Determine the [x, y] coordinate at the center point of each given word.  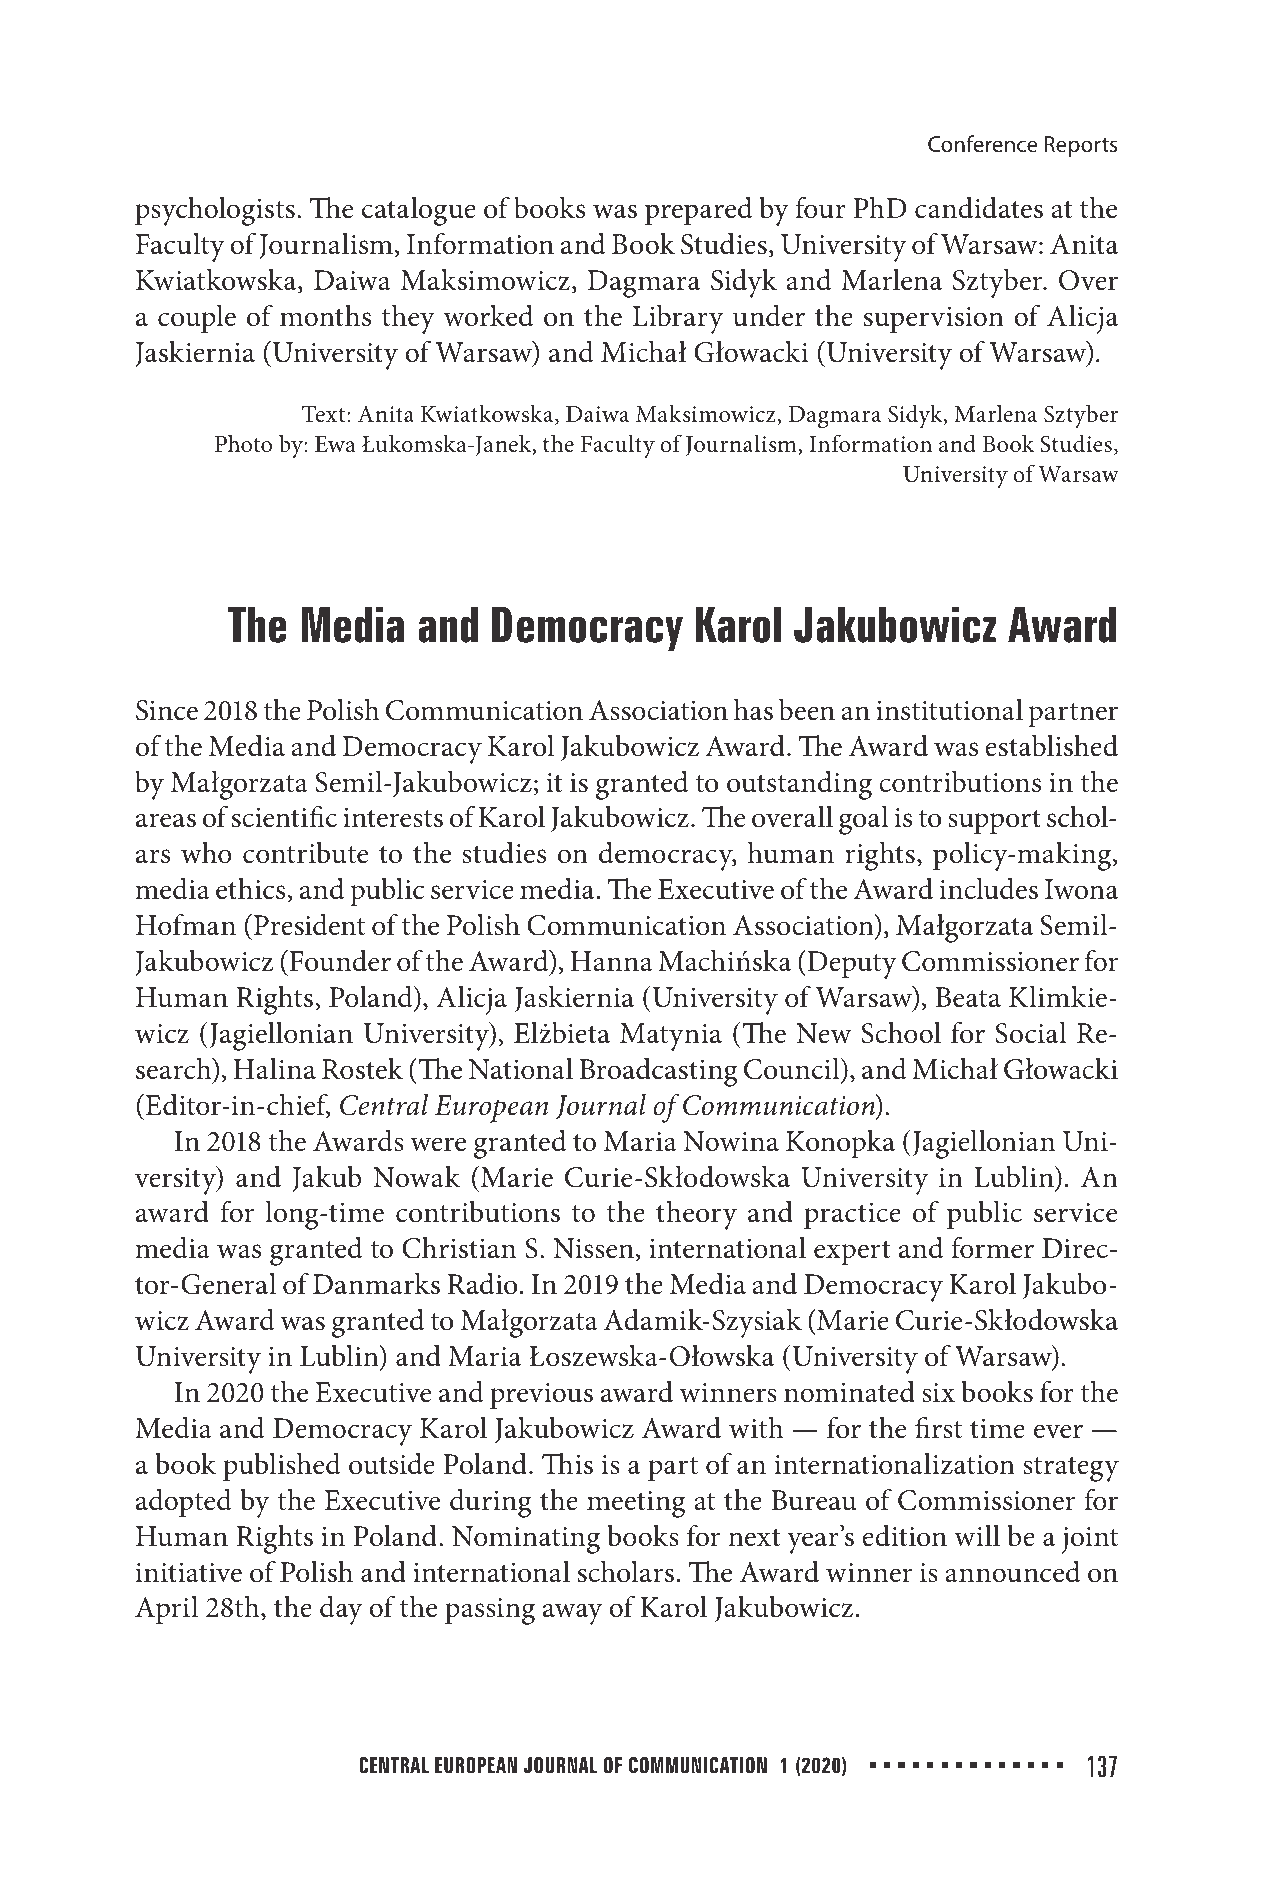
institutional [949, 710]
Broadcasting [658, 1072]
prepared [698, 210]
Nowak [416, 1177]
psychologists [215, 211]
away [573, 1614]
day [341, 1610]
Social [1031, 1033]
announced [1012, 1571]
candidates [979, 207]
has [753, 710]
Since [167, 710]
